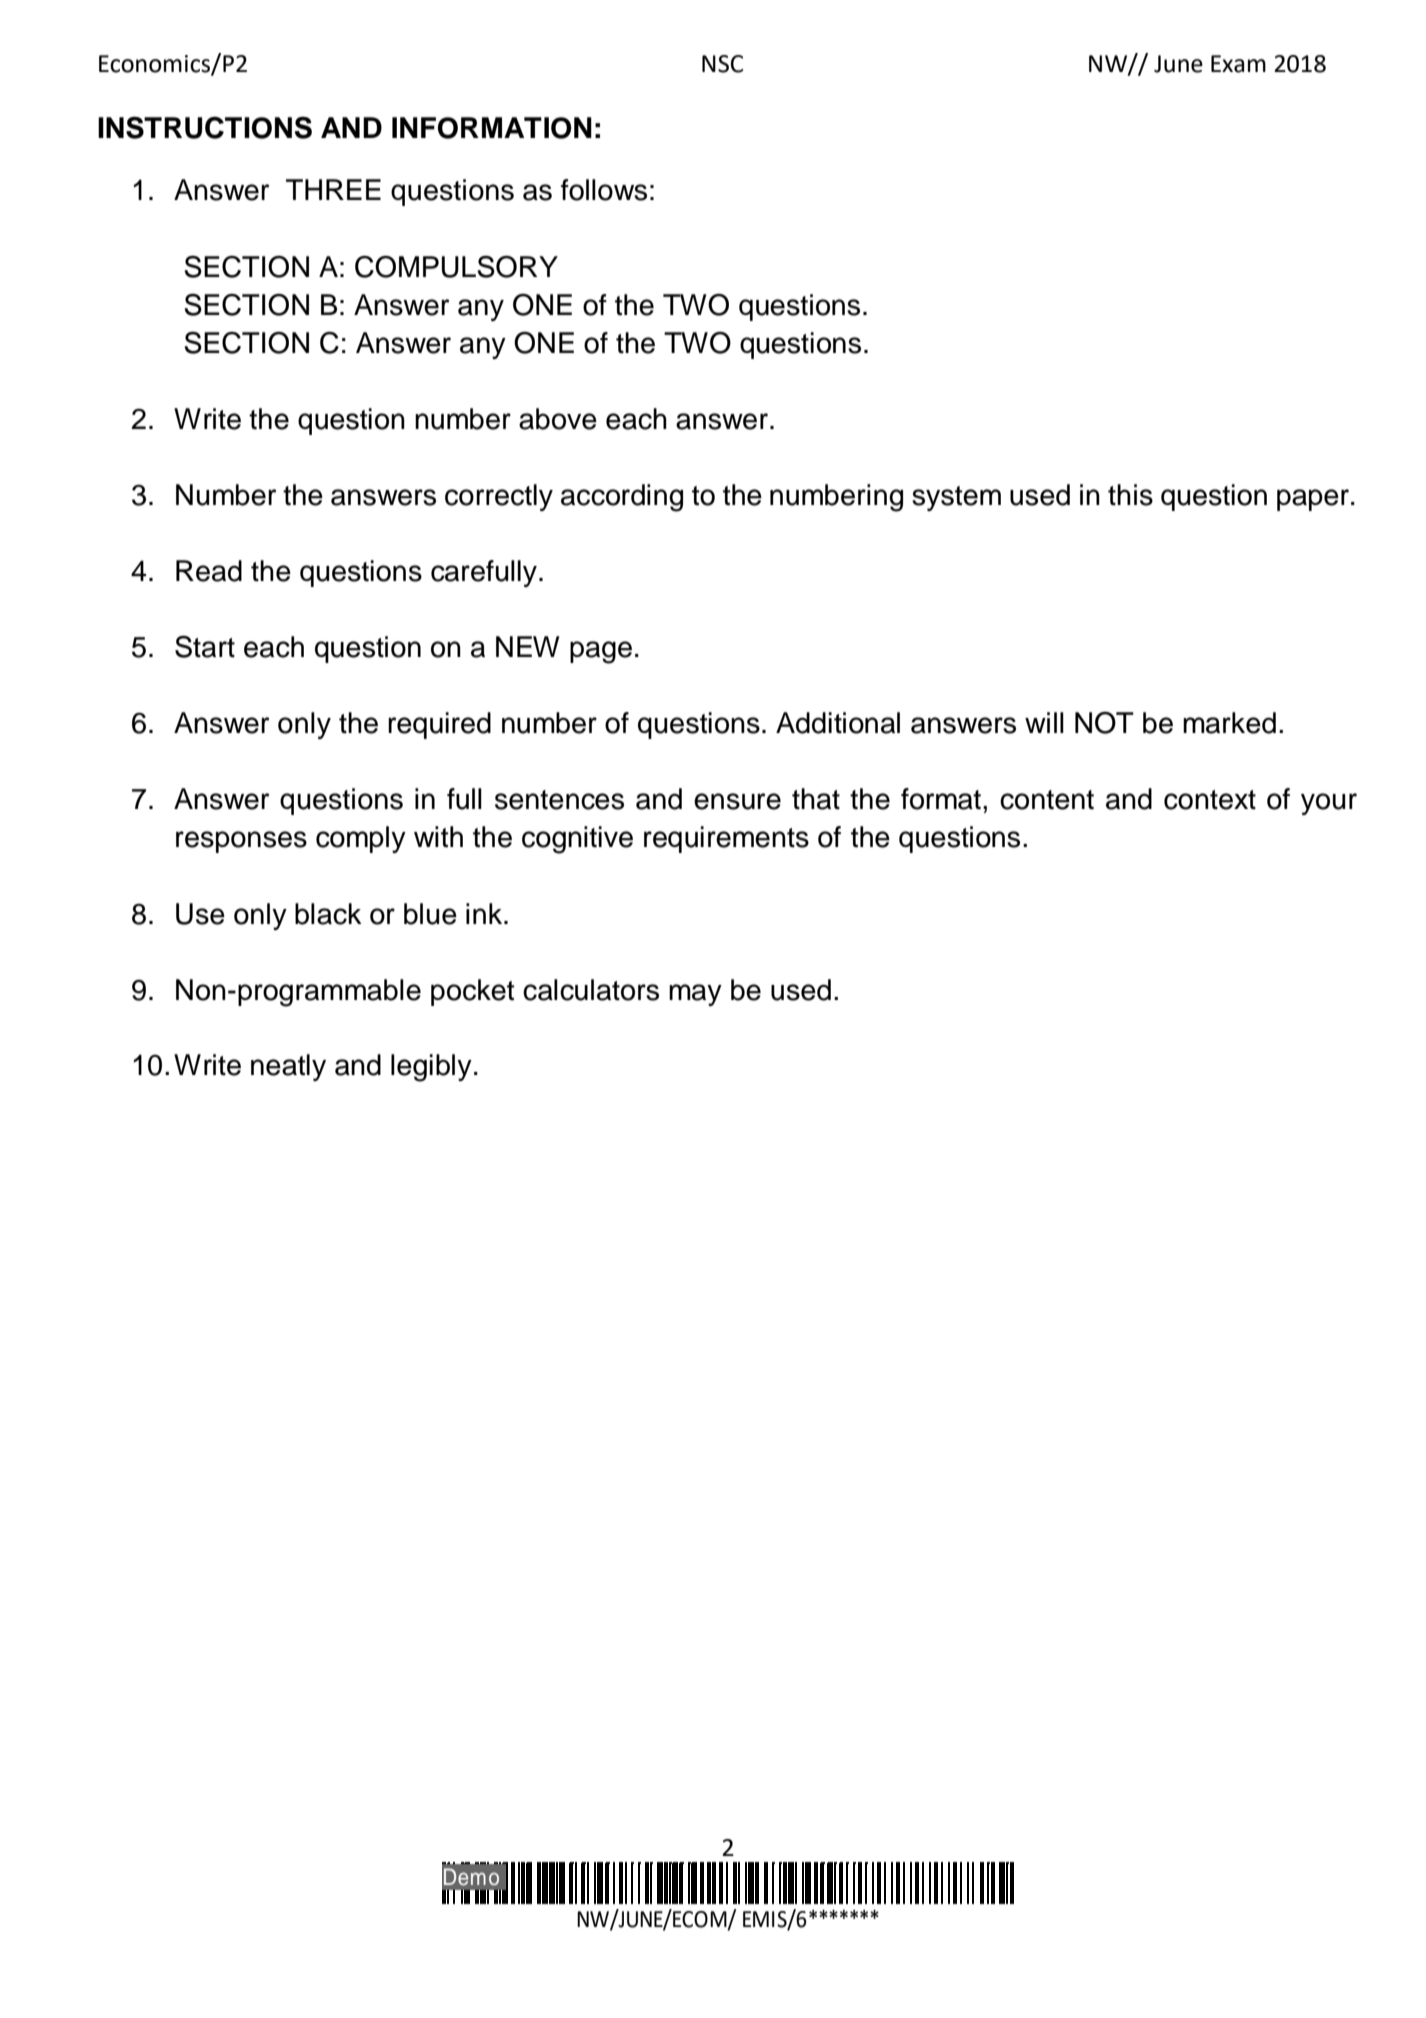 Image resolution: width=1426 pixels, height=2018 pixels. What do you see at coordinates (722, 64) in the screenshot?
I see `NSC` at bounding box center [722, 64].
